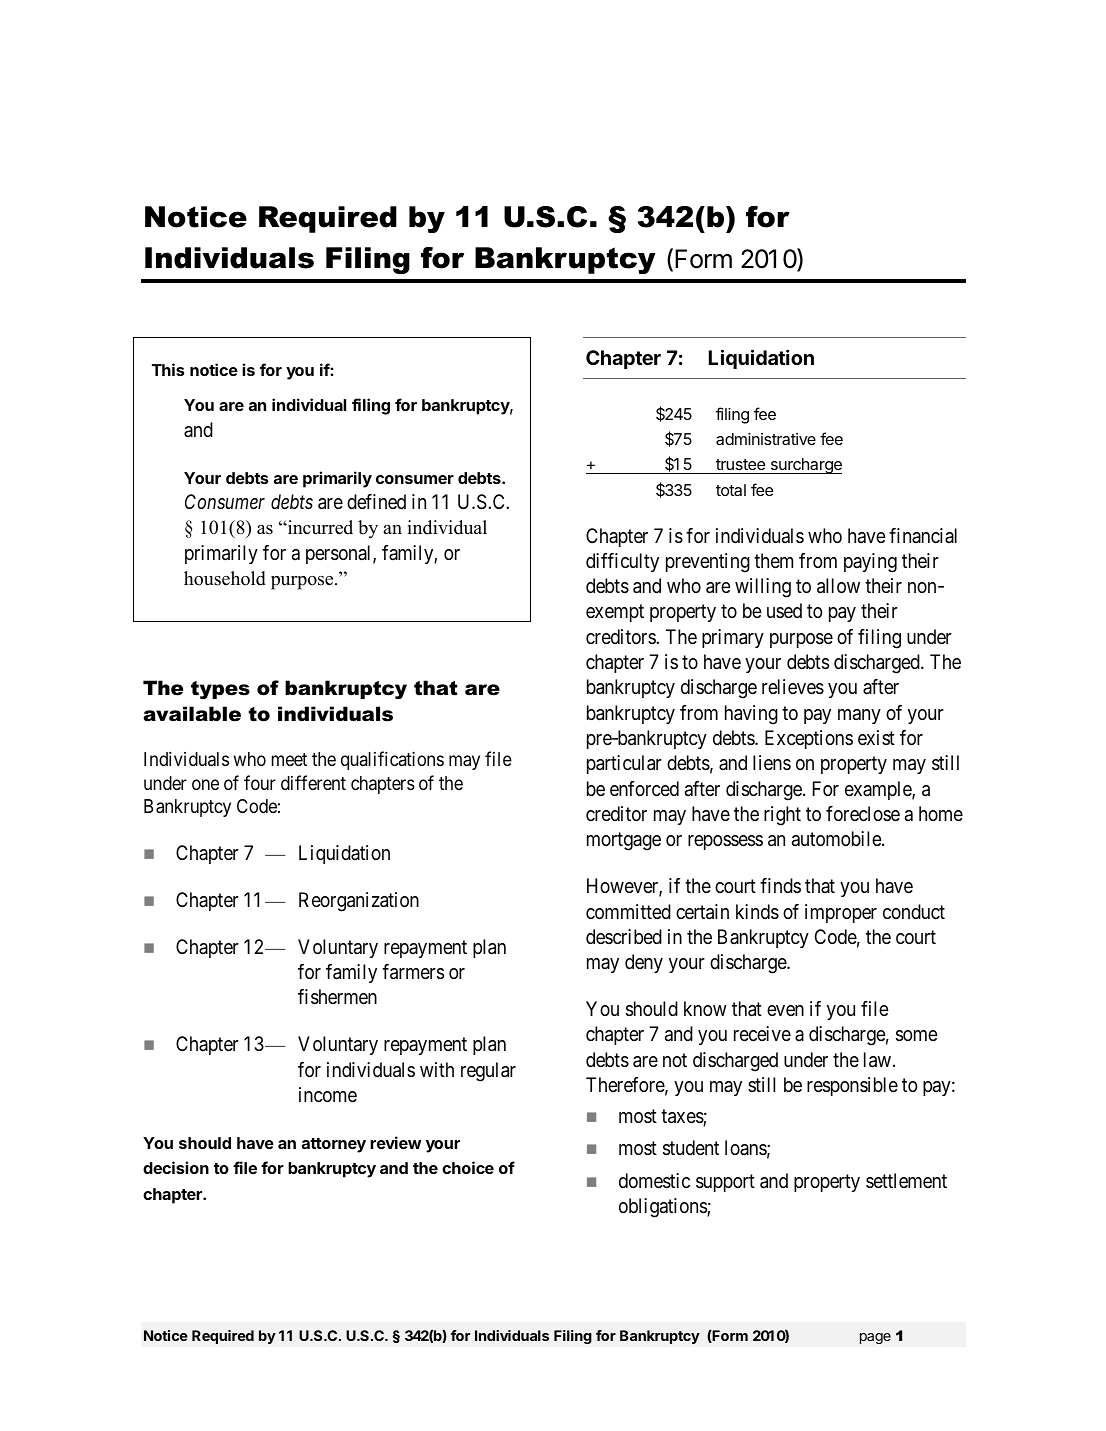  What do you see at coordinates (468, 1167) in the screenshot?
I see `choice` at bounding box center [468, 1167].
